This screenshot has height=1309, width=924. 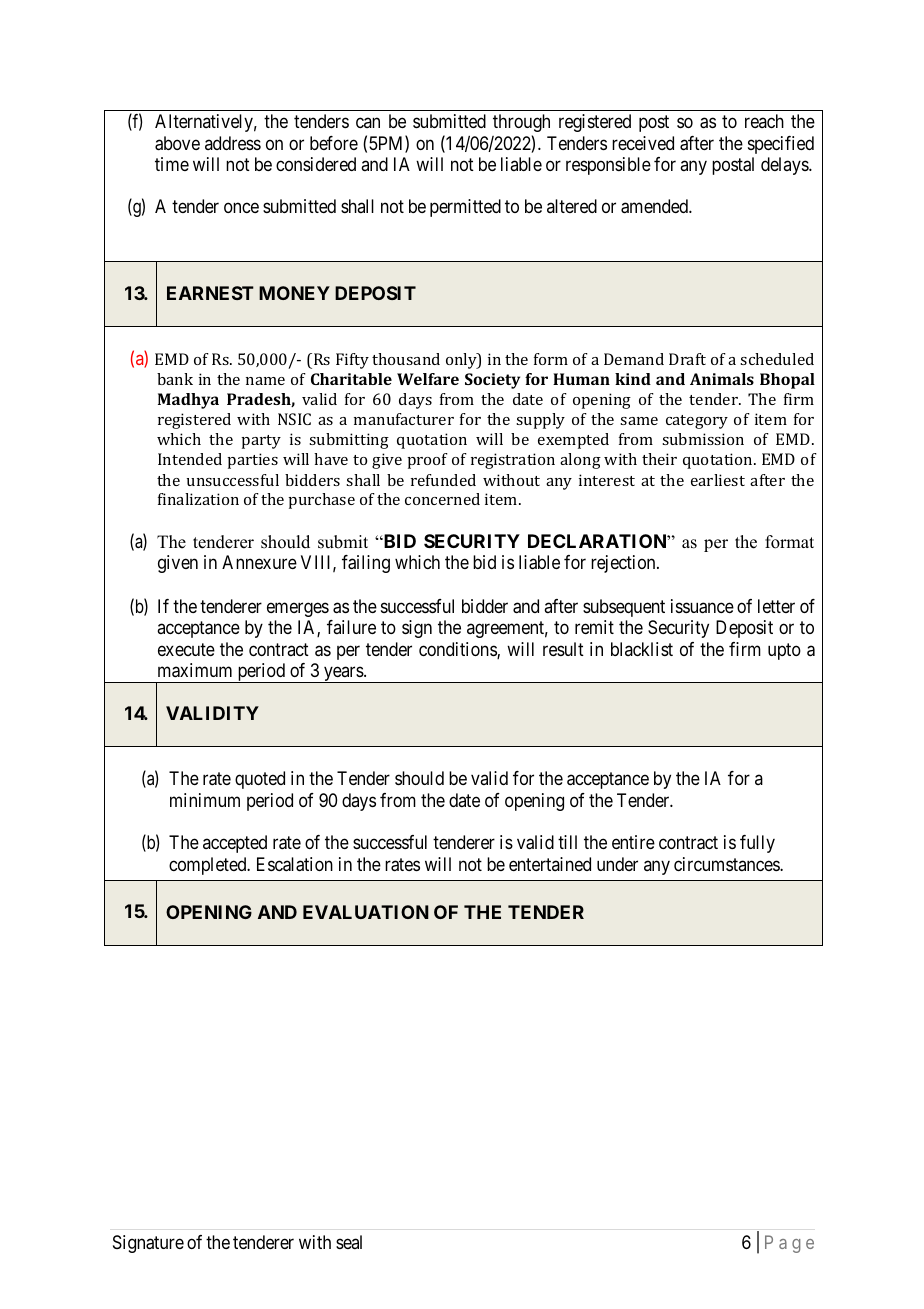 I want to click on through, so click(x=521, y=123).
